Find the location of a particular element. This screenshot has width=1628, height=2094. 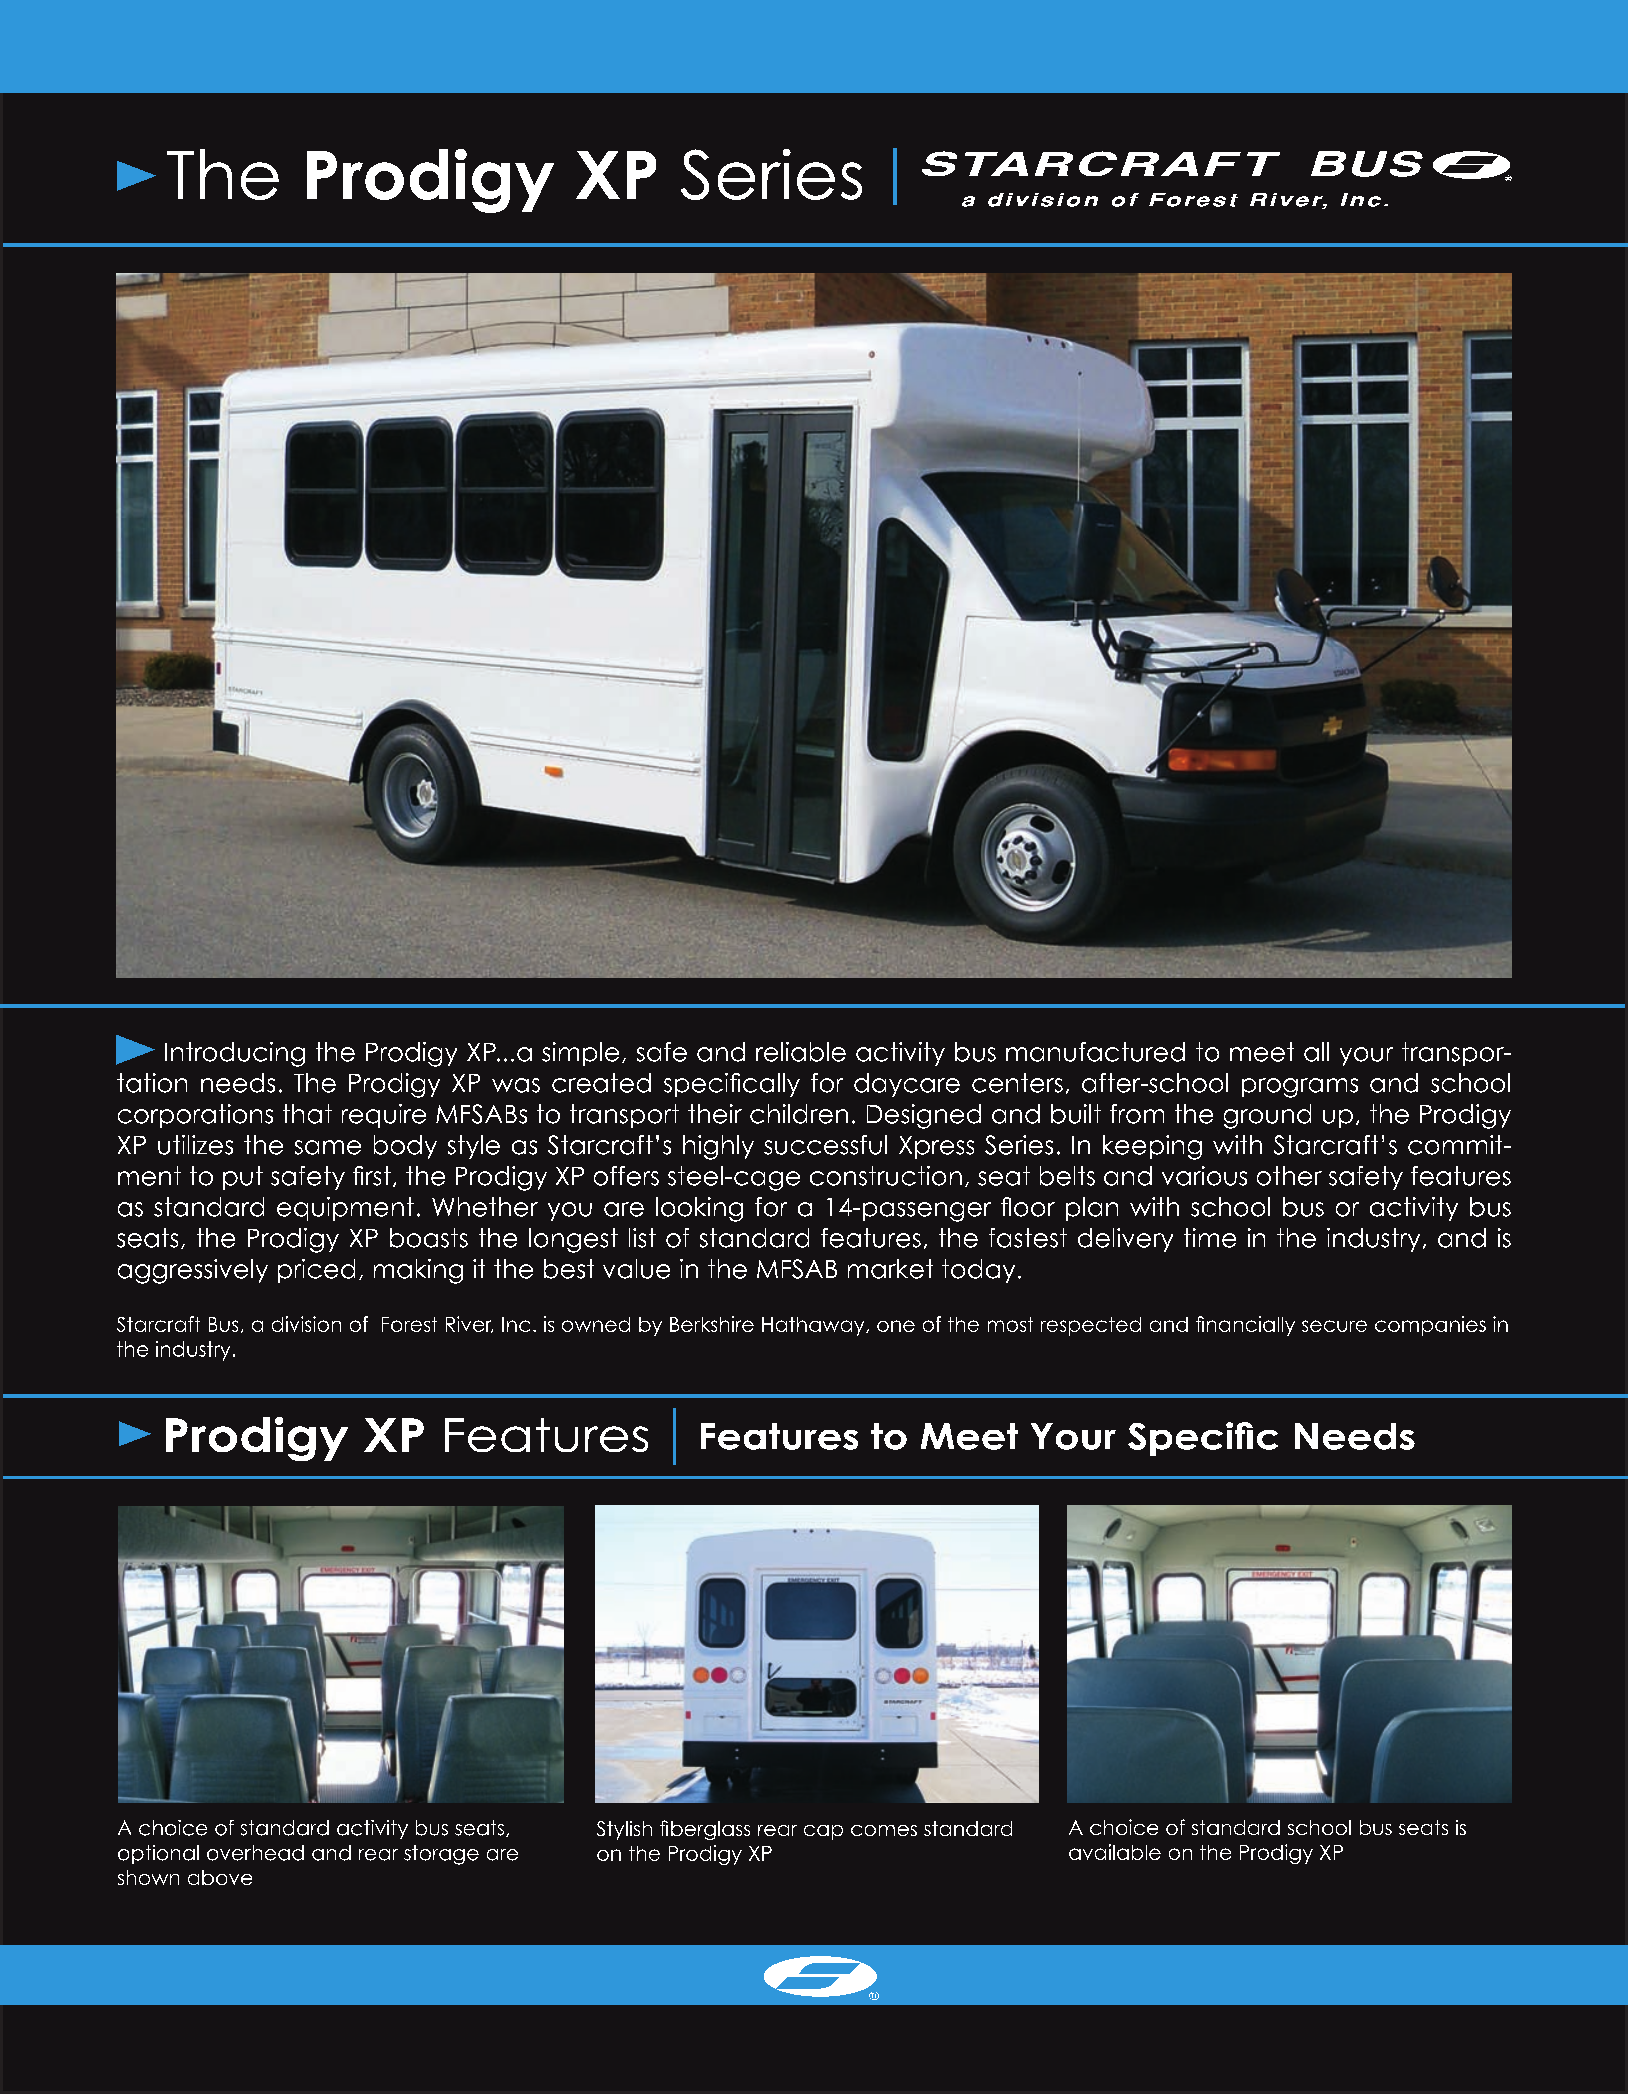

Hathaway is located at coordinates (814, 1326).
